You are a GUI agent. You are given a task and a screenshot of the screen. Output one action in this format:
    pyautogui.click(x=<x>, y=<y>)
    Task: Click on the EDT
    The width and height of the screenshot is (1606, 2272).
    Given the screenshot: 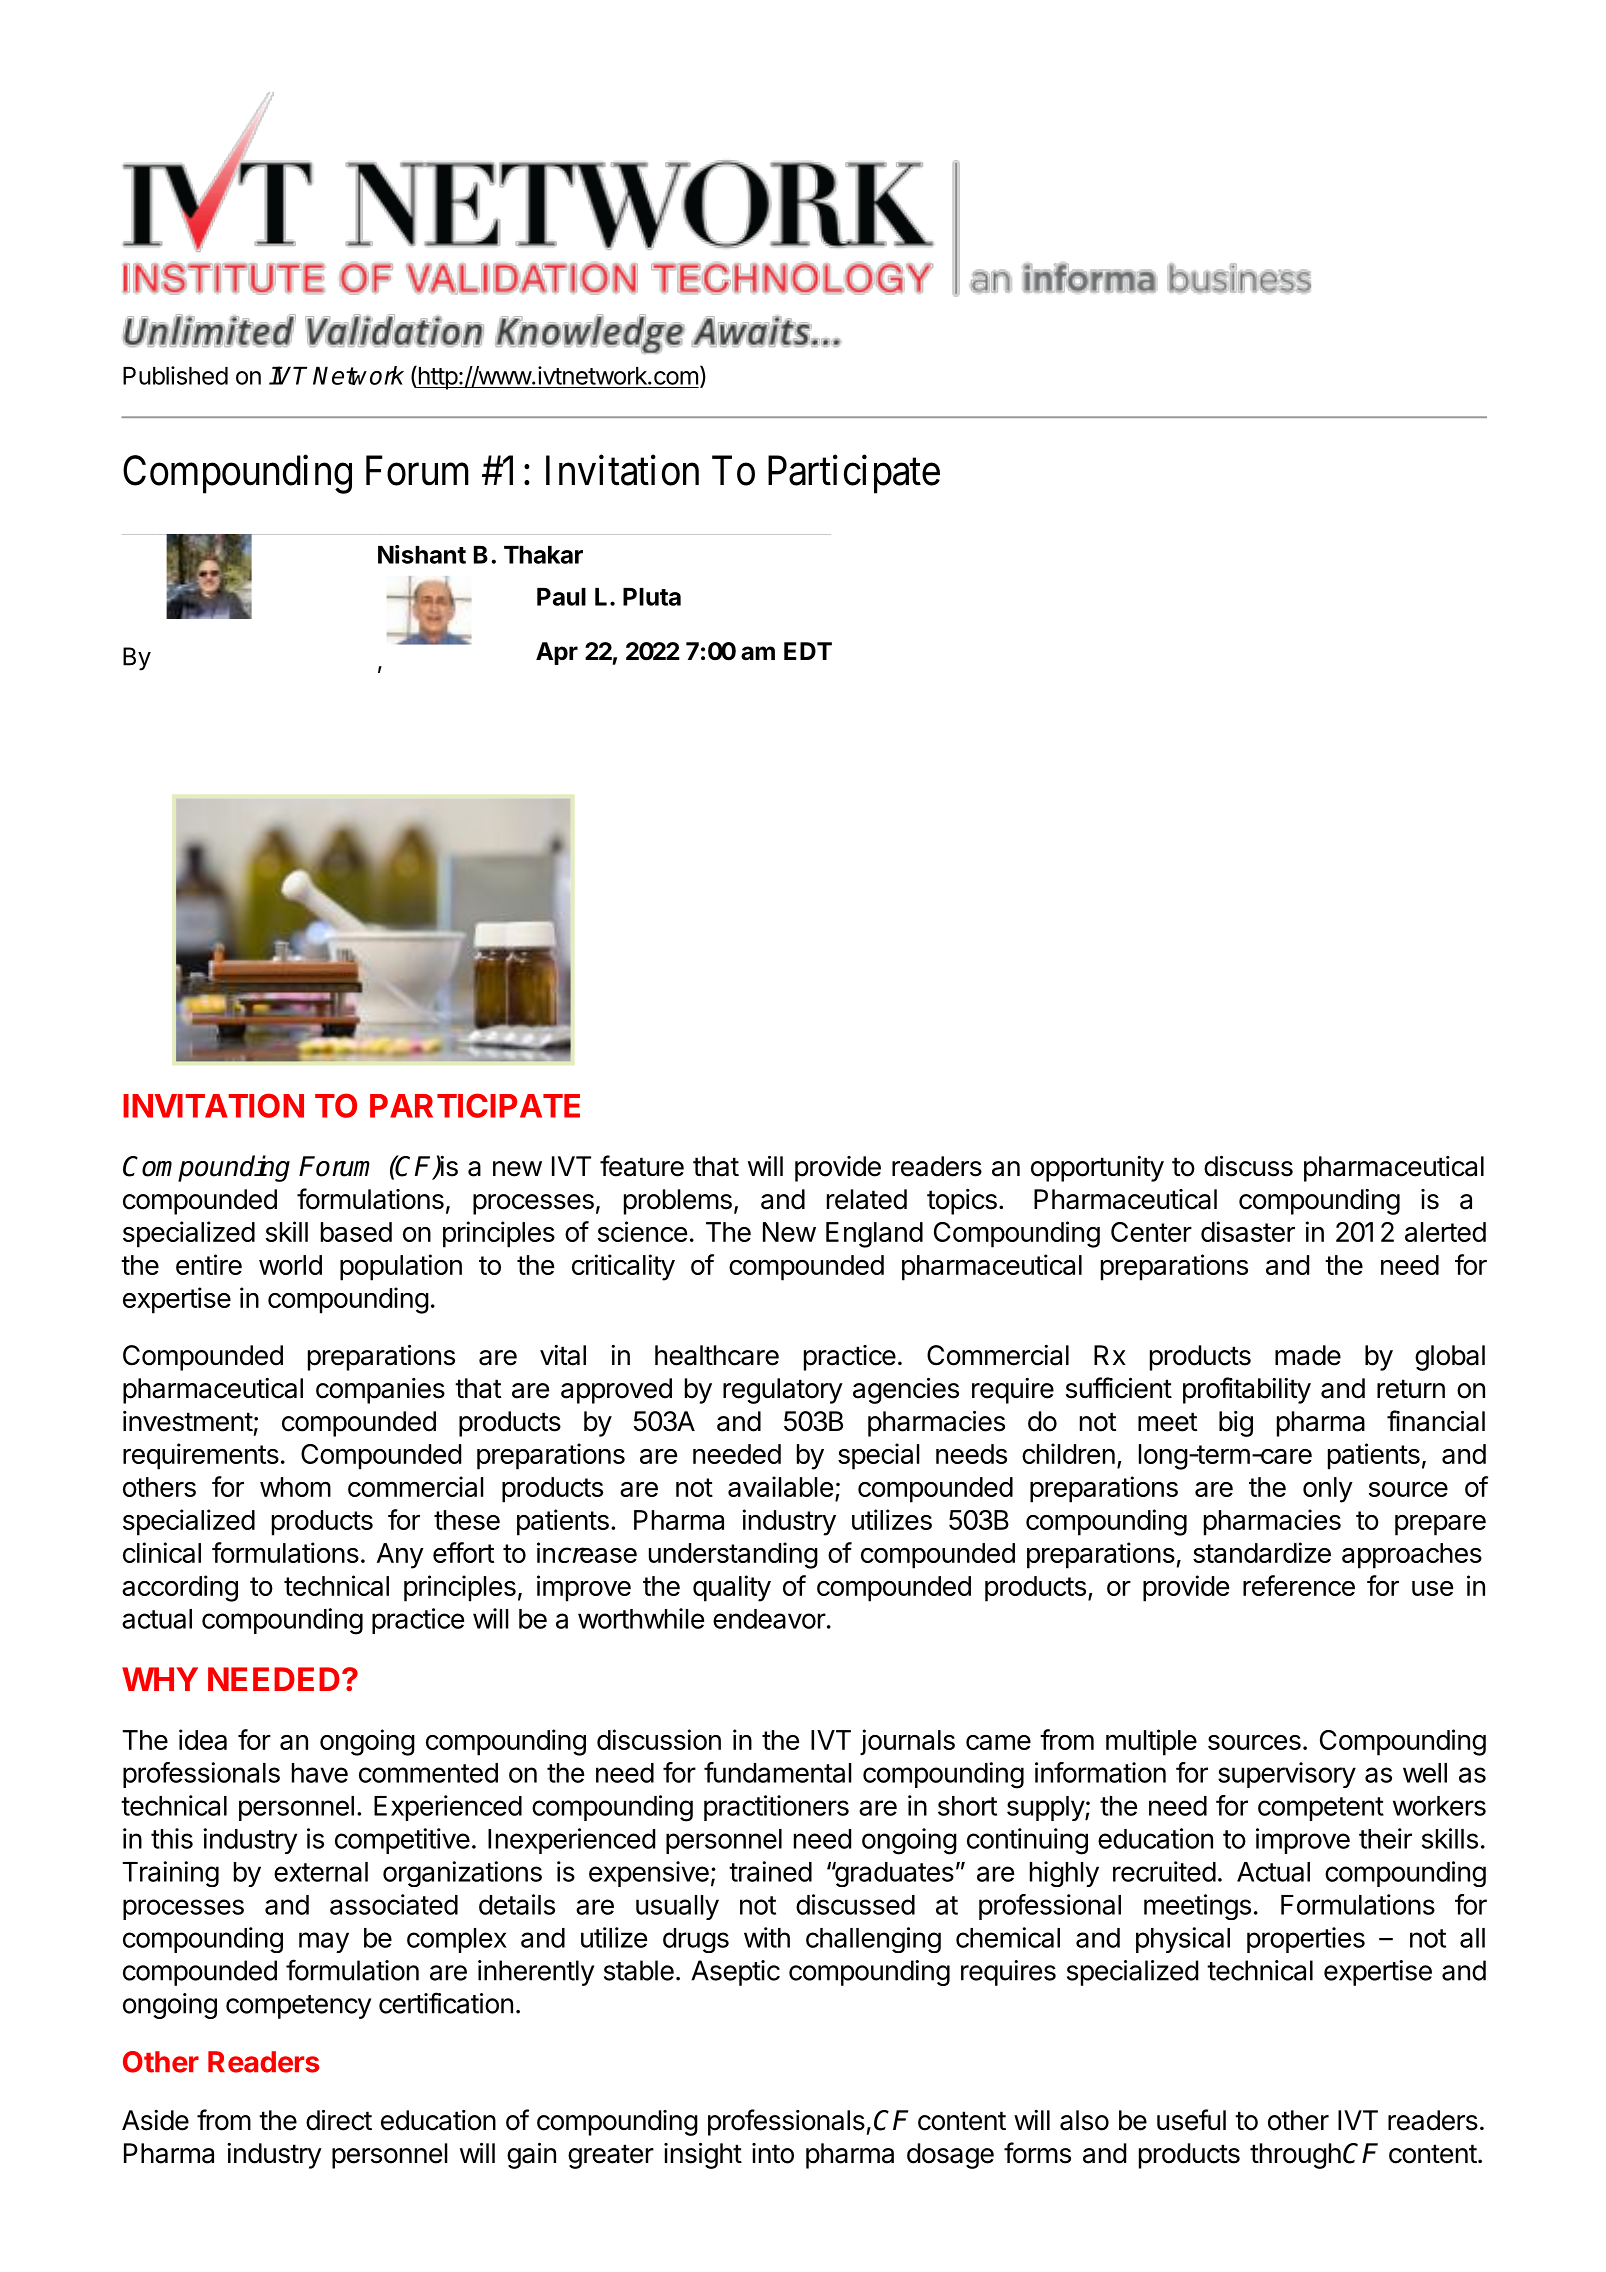 What is the action you would take?
    pyautogui.click(x=808, y=651)
